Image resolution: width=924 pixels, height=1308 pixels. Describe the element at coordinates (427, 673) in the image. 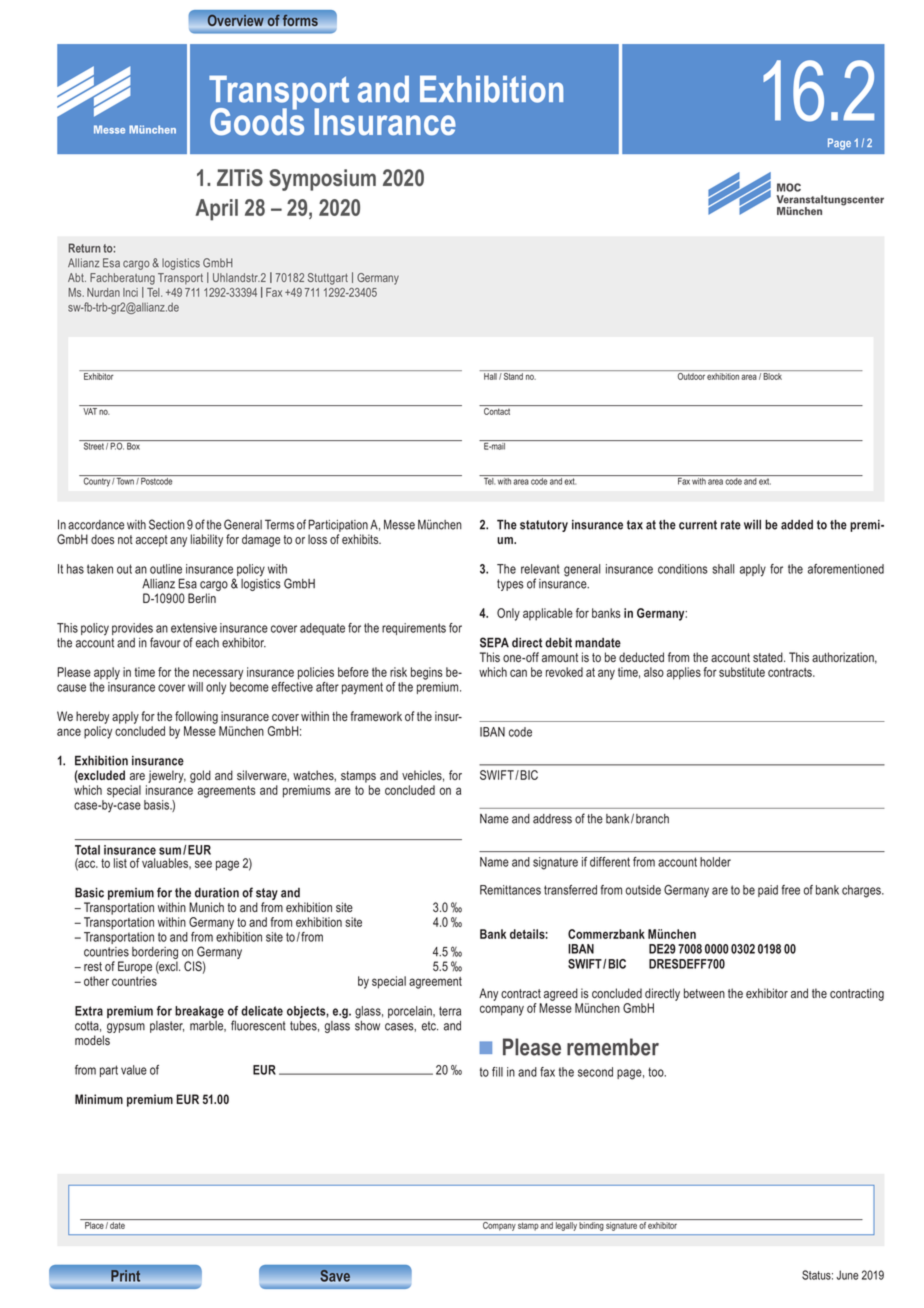

I see `begins` at that location.
